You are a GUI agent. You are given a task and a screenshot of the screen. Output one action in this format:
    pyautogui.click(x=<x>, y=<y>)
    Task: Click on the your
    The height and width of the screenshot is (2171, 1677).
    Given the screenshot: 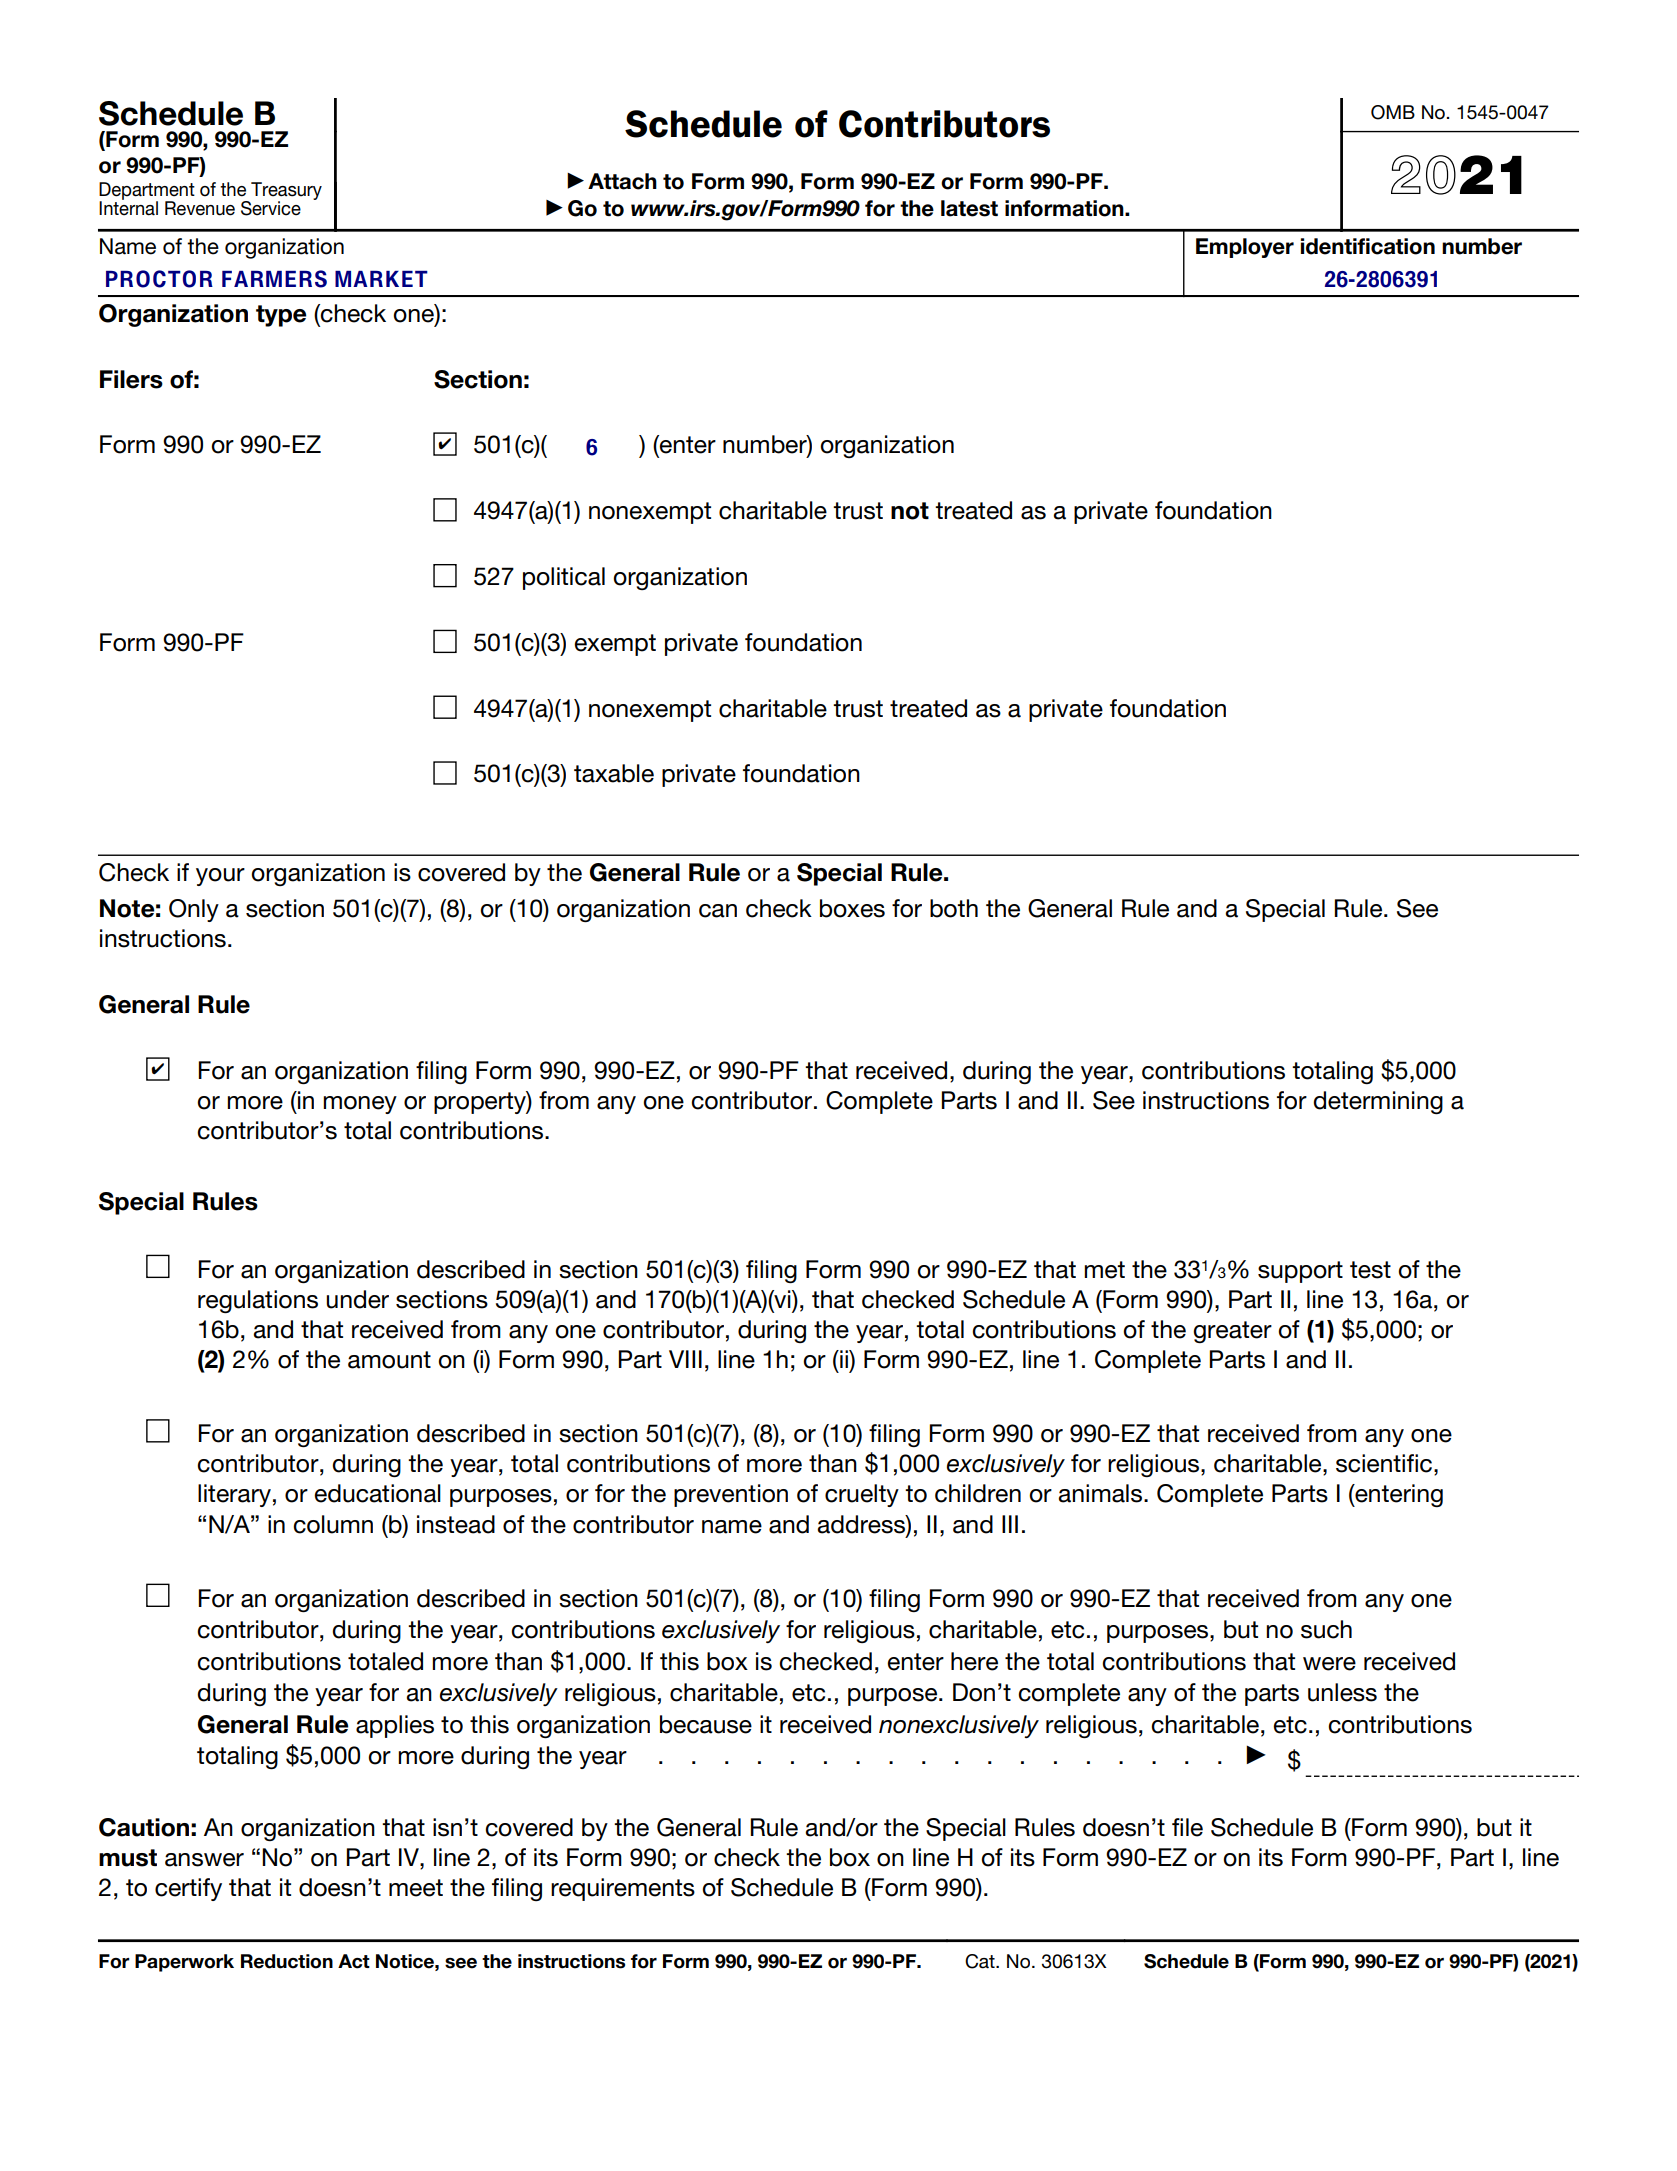 What is the action you would take?
    pyautogui.click(x=220, y=877)
